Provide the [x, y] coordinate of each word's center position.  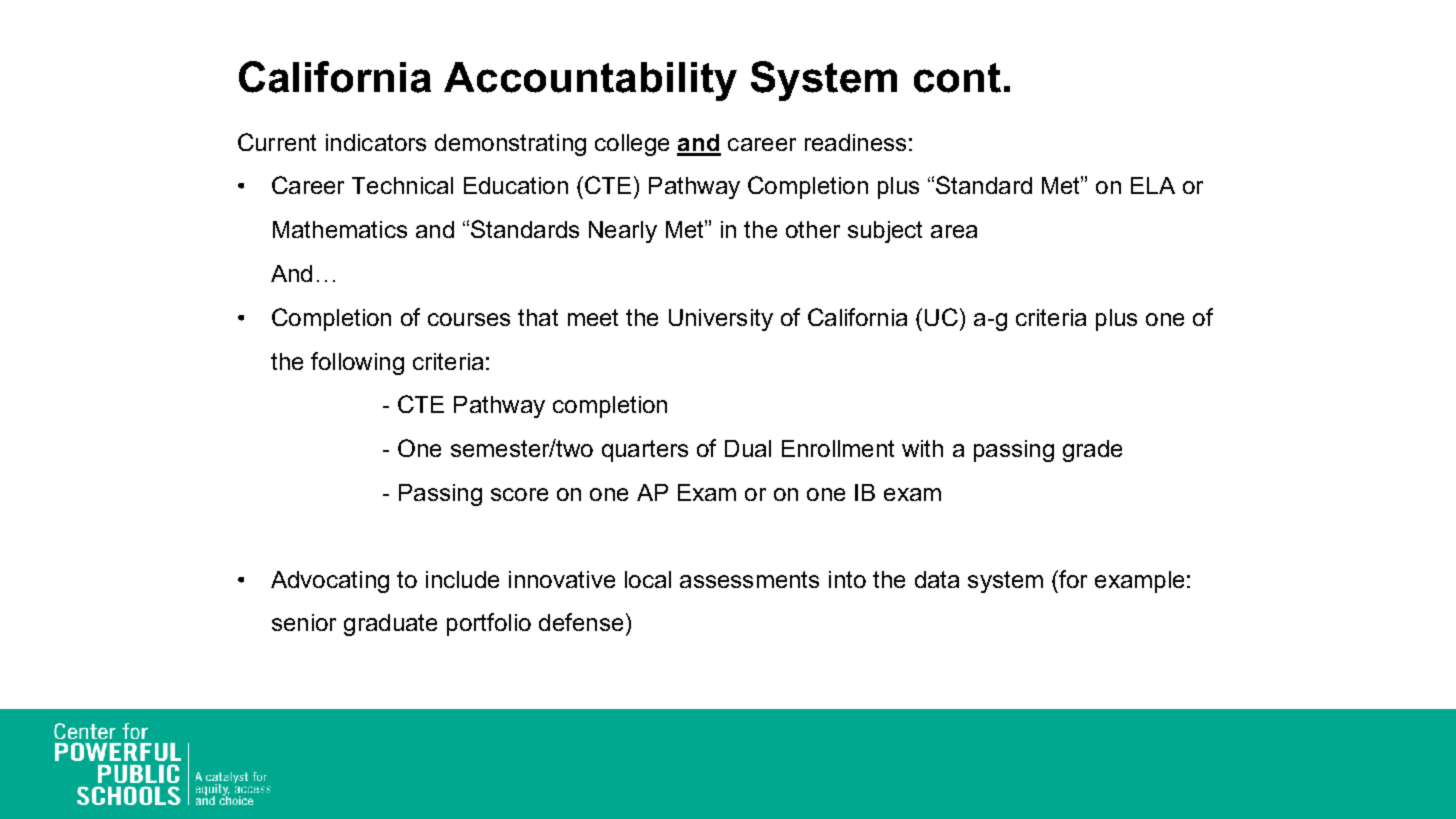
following [357, 363]
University [721, 320]
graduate [390, 625]
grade [1092, 451]
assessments [749, 579]
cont [957, 78]
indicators [376, 142]
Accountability [590, 81]
